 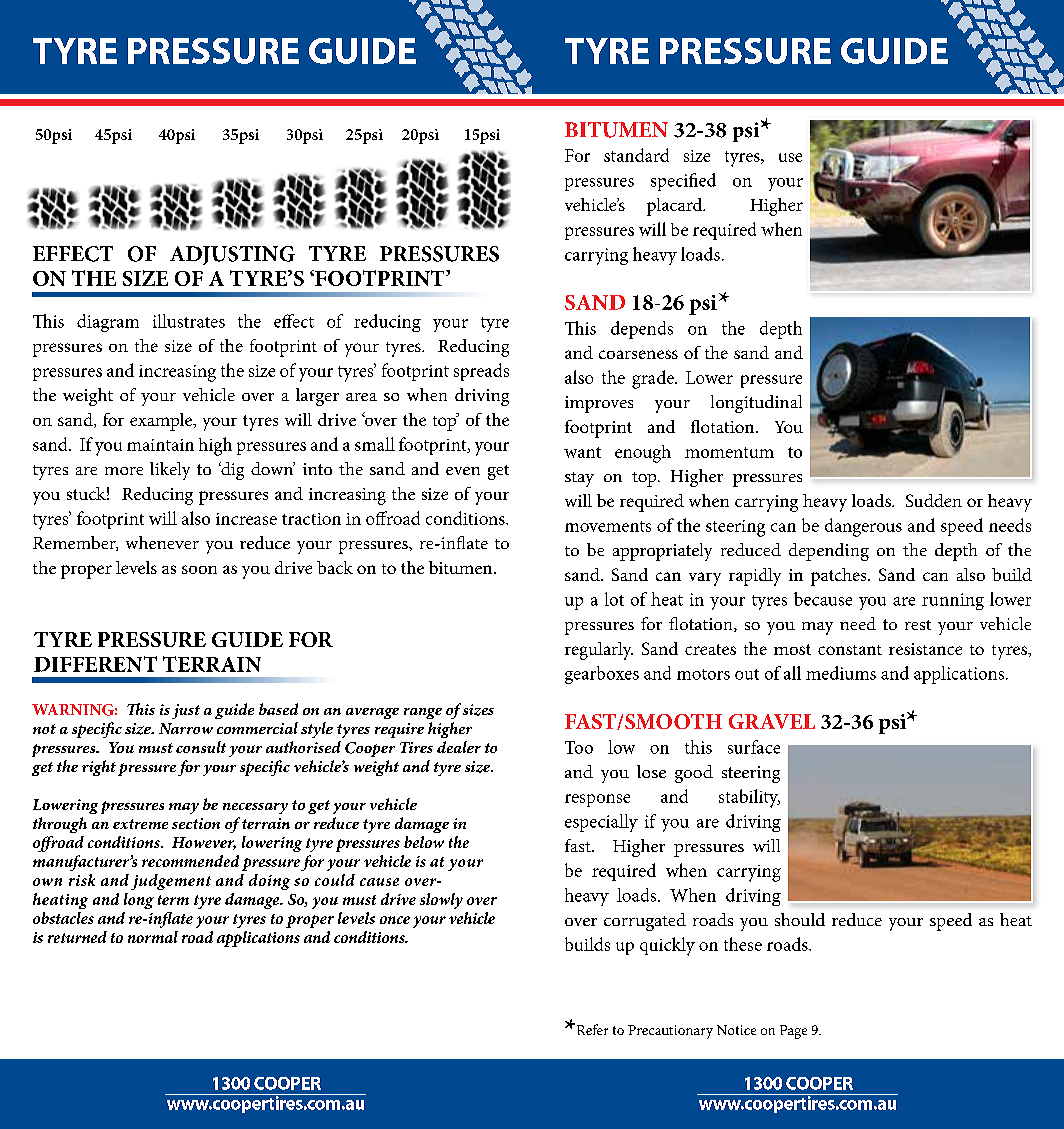 What do you see at coordinates (749, 798) in the screenshot?
I see `stability` at bounding box center [749, 798].
